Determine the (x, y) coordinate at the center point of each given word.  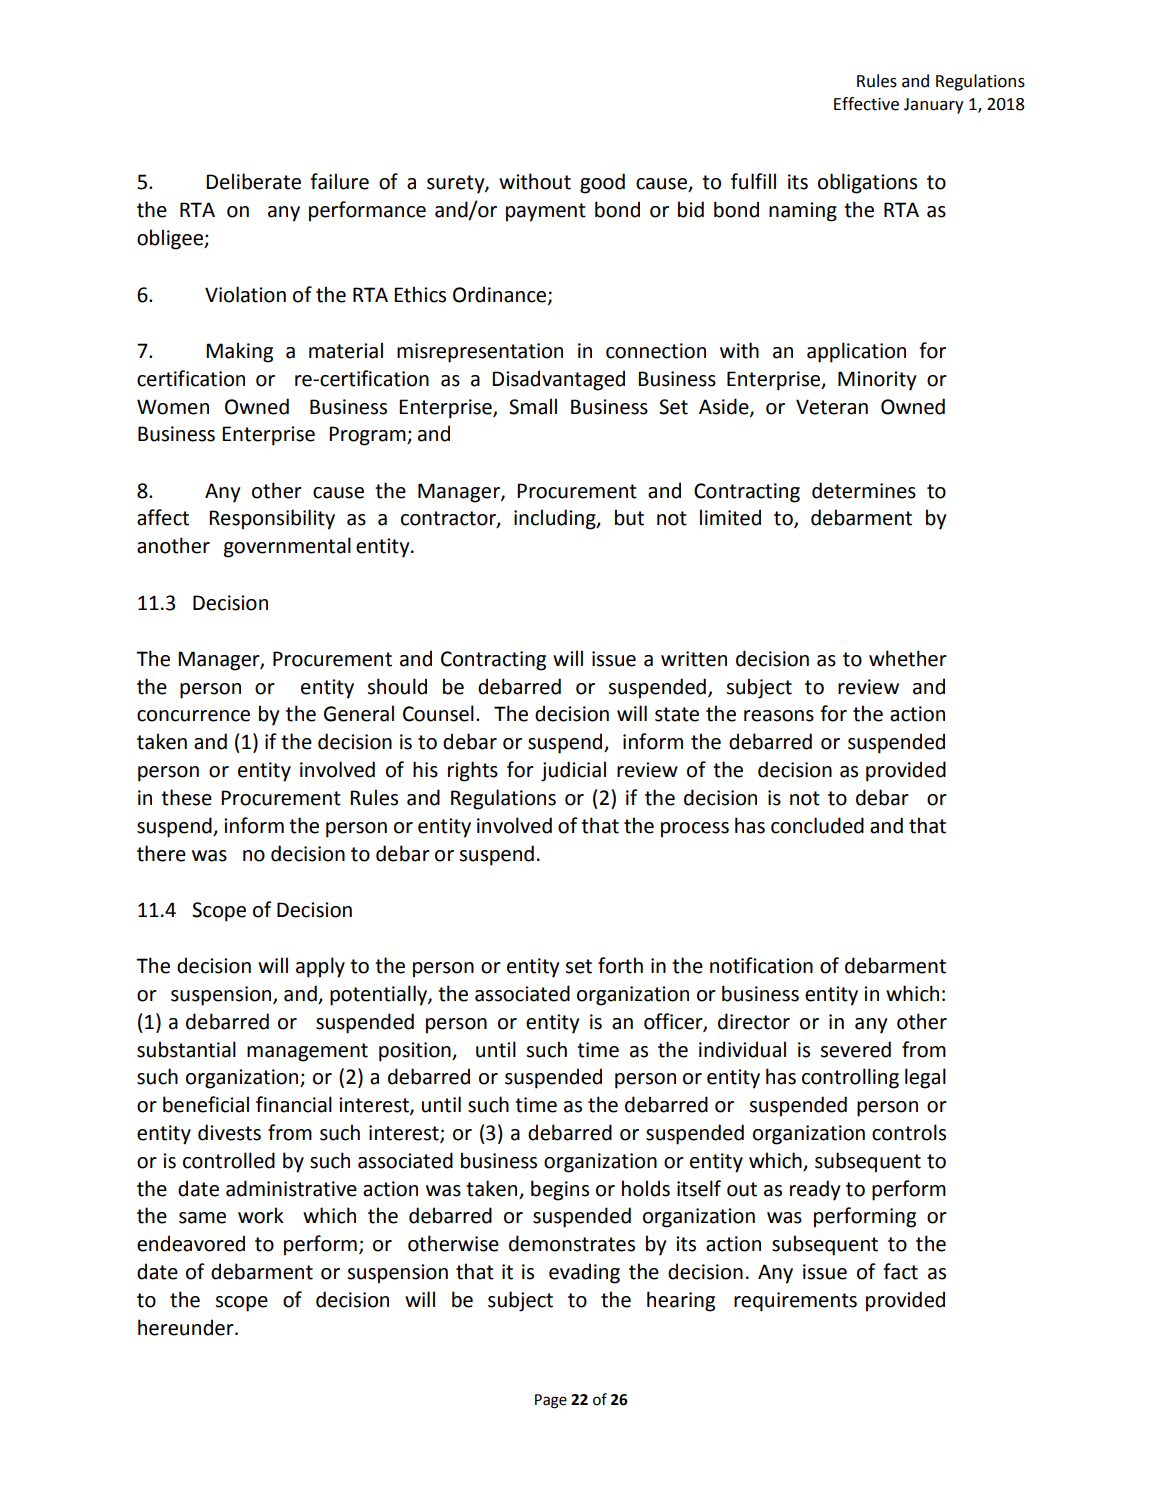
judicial (573, 771)
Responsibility (272, 519)
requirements (795, 1302)
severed (856, 1049)
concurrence (193, 716)
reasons (779, 716)
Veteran (832, 407)
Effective (866, 104)
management (307, 1052)
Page (551, 1401)
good (602, 183)
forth (620, 965)
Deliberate (253, 181)
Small (533, 406)
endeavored (191, 1243)
